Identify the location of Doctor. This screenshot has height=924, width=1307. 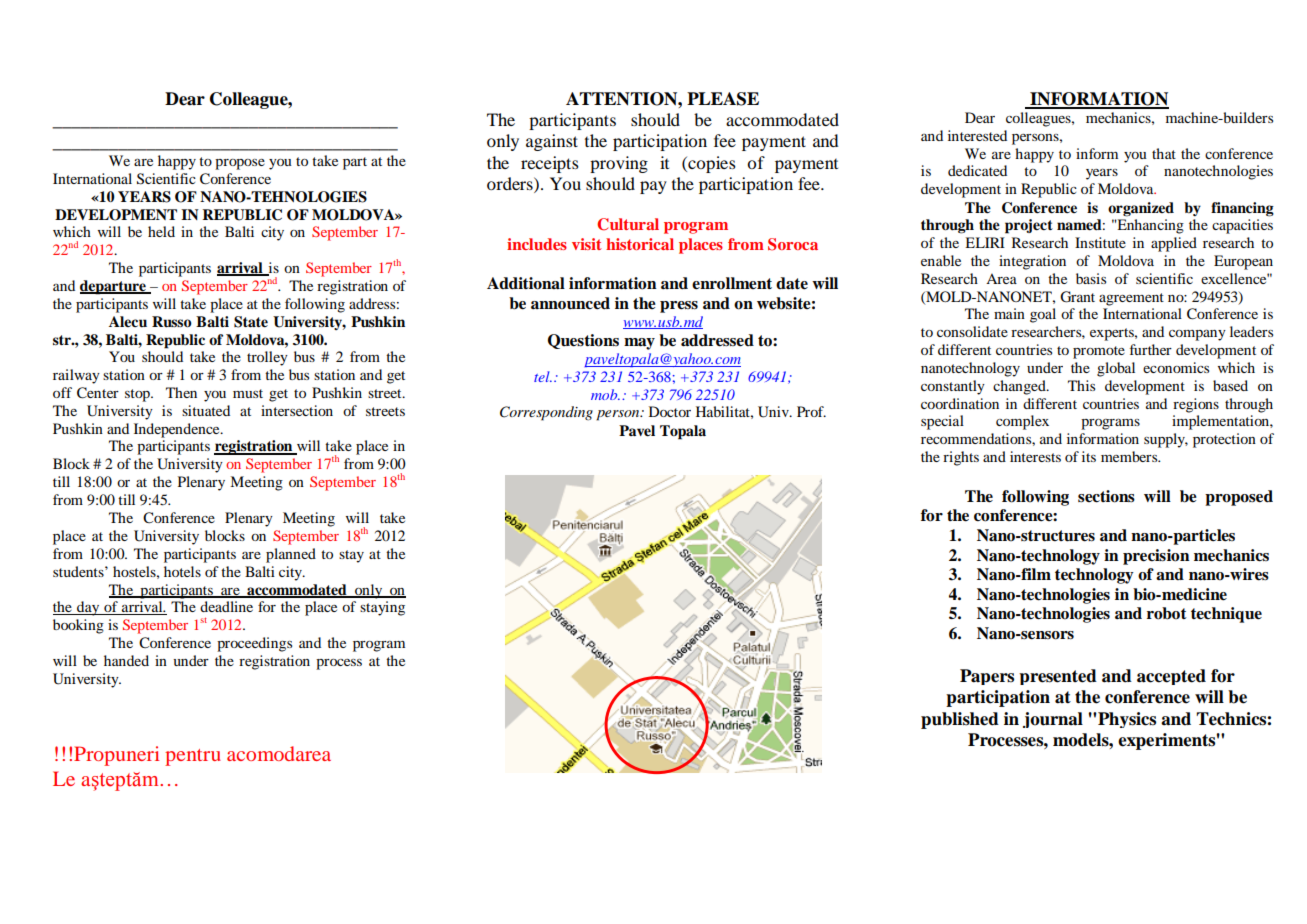
(670, 411).
